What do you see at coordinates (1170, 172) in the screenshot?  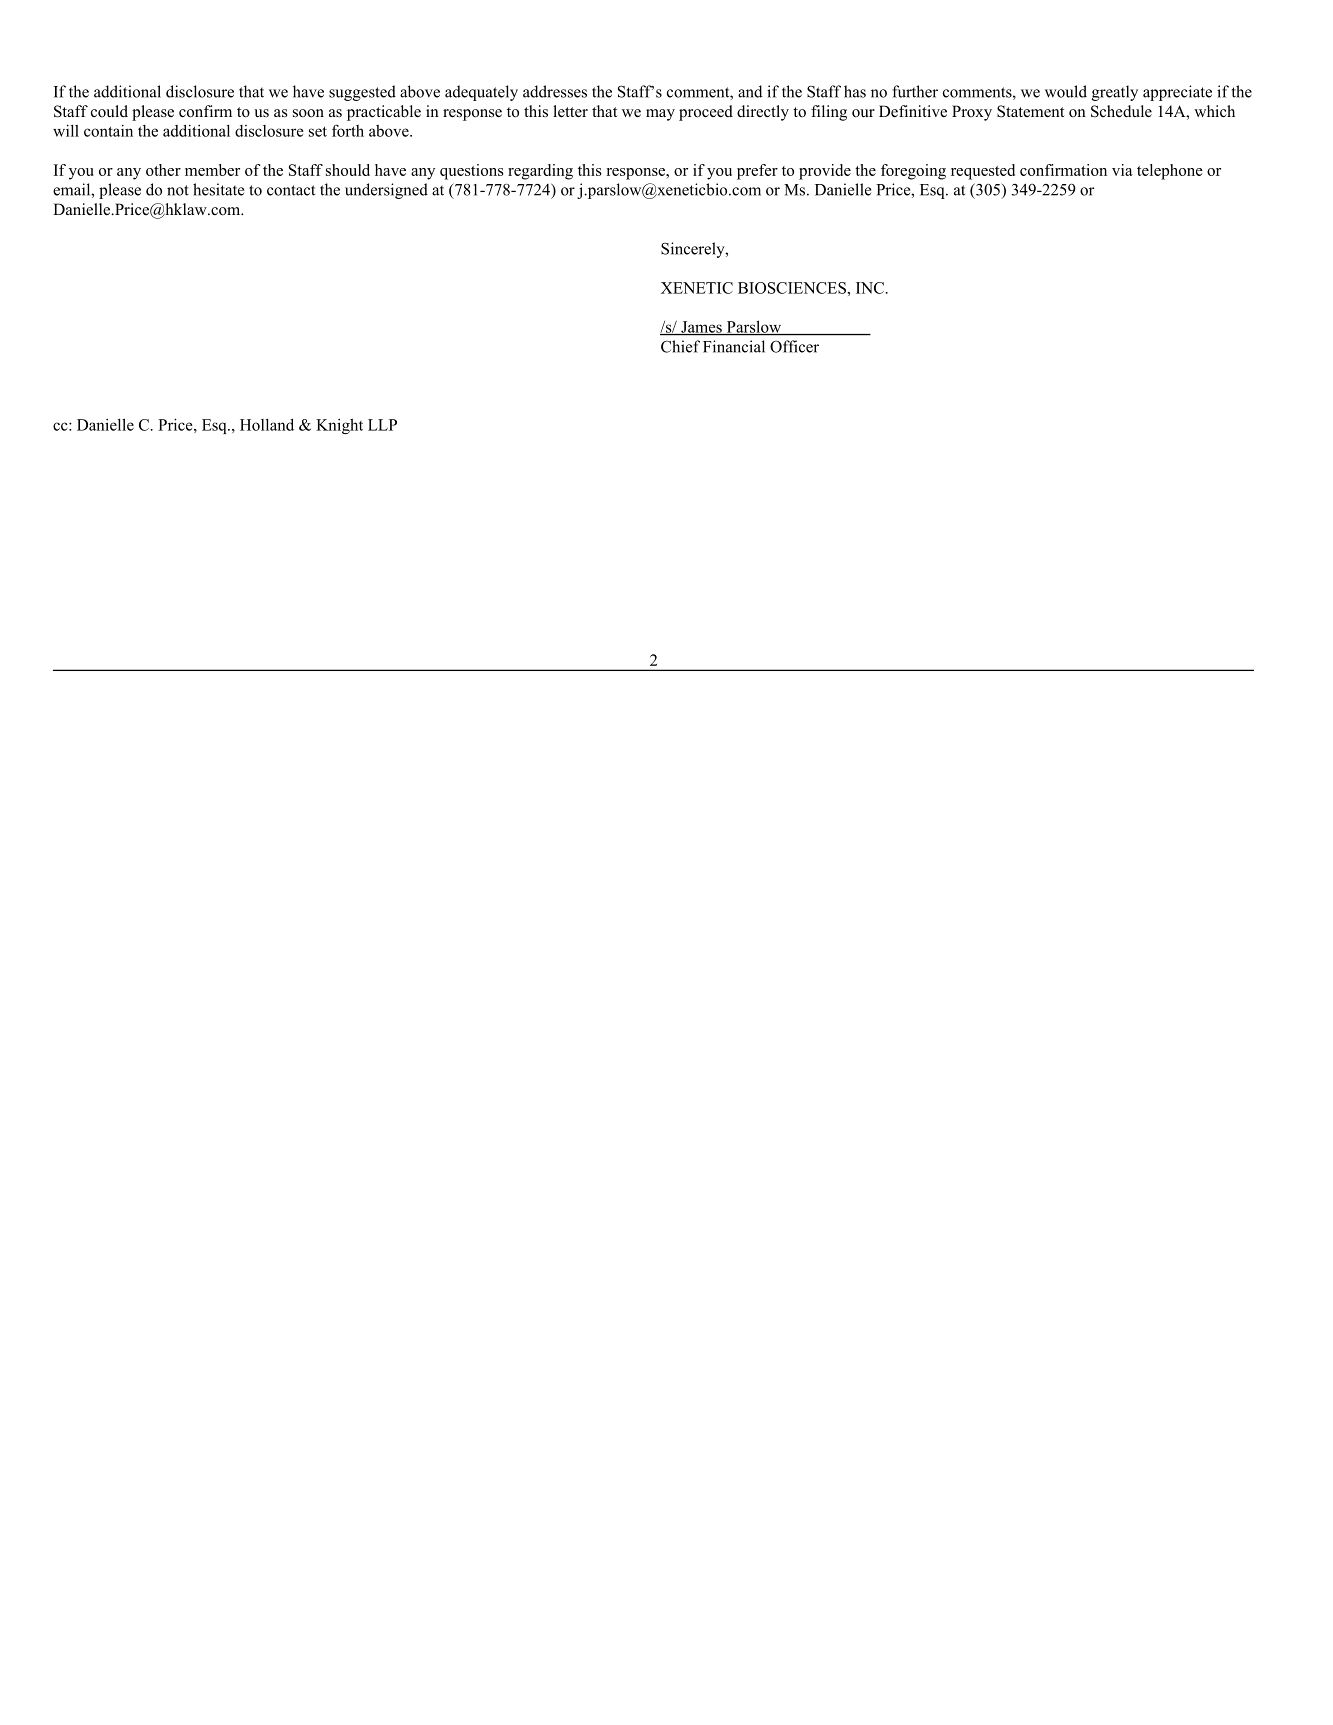 I see `telephone` at bounding box center [1170, 172].
